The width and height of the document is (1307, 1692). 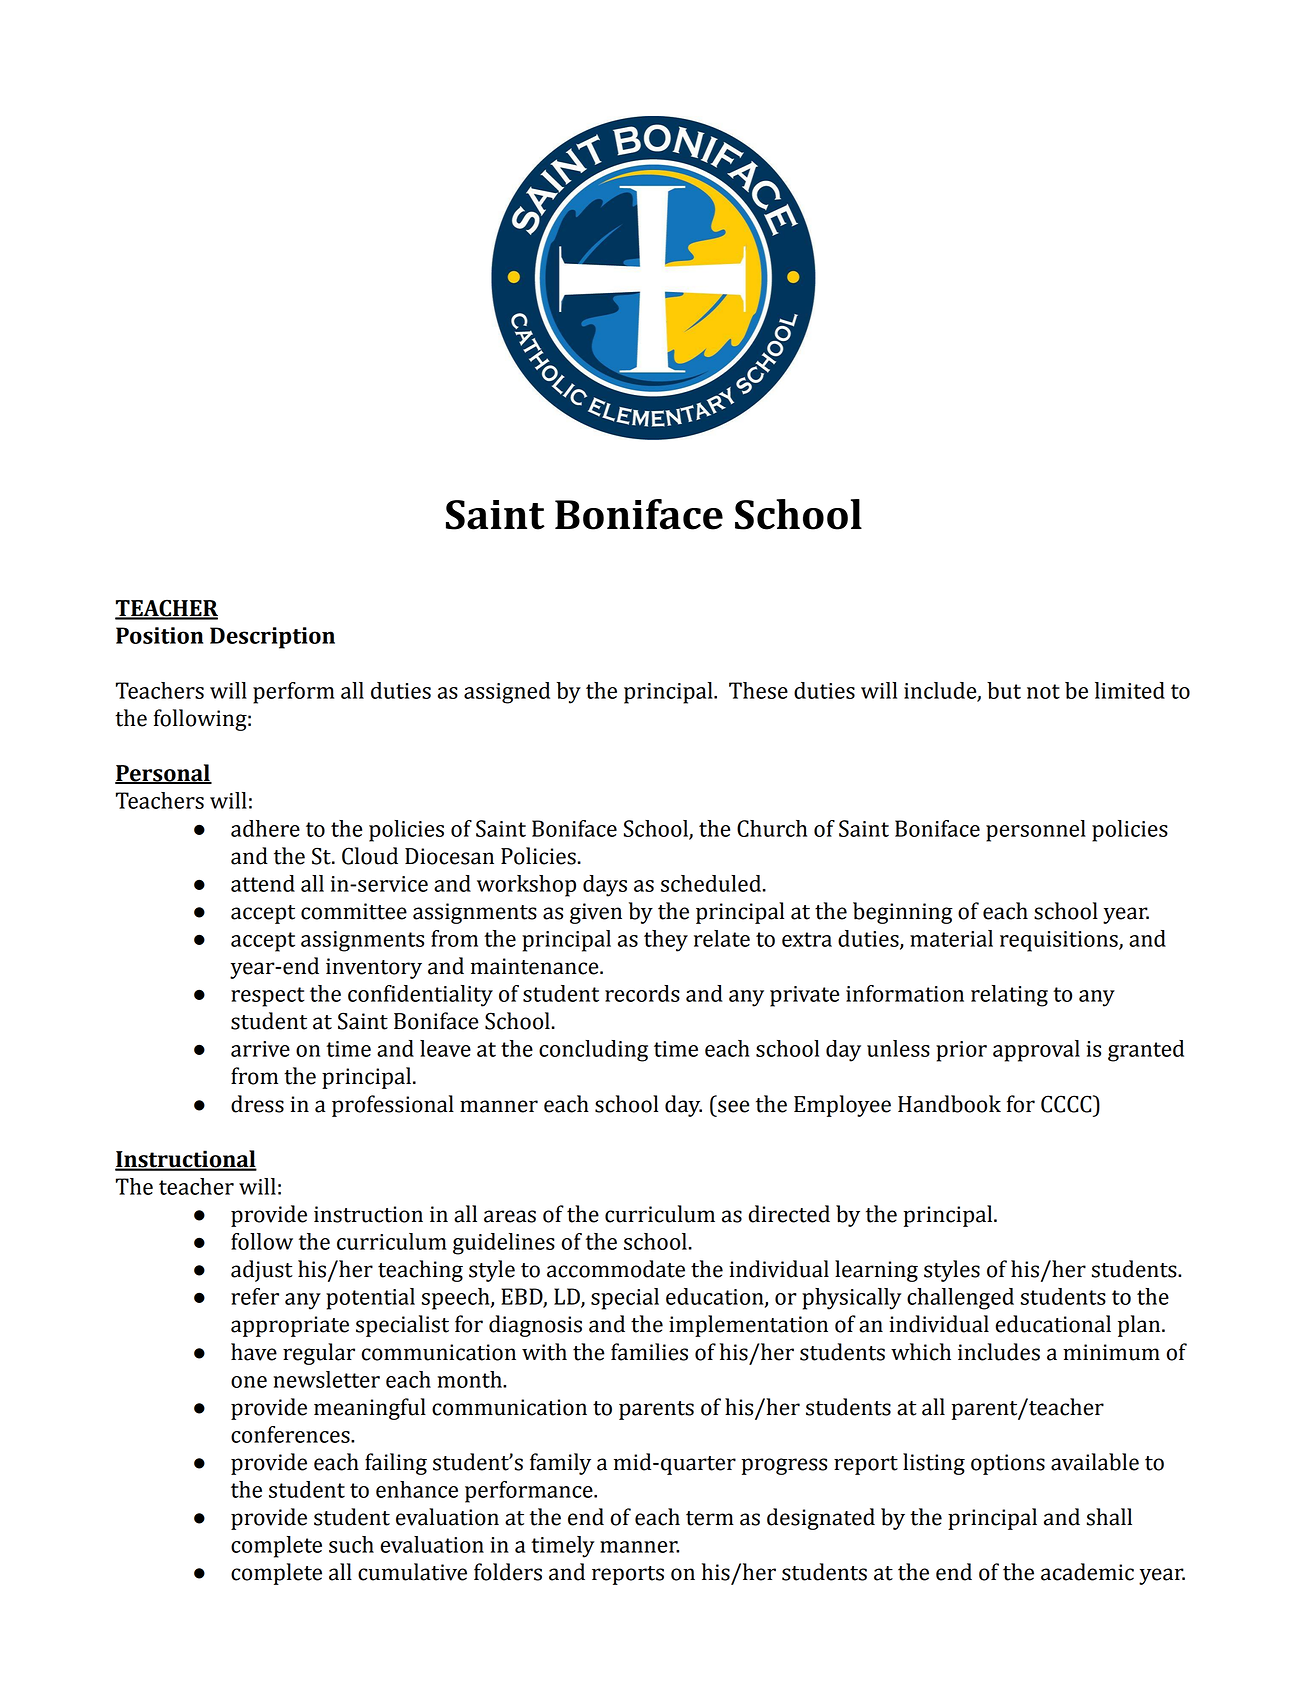 I want to click on dress, so click(x=257, y=1104).
